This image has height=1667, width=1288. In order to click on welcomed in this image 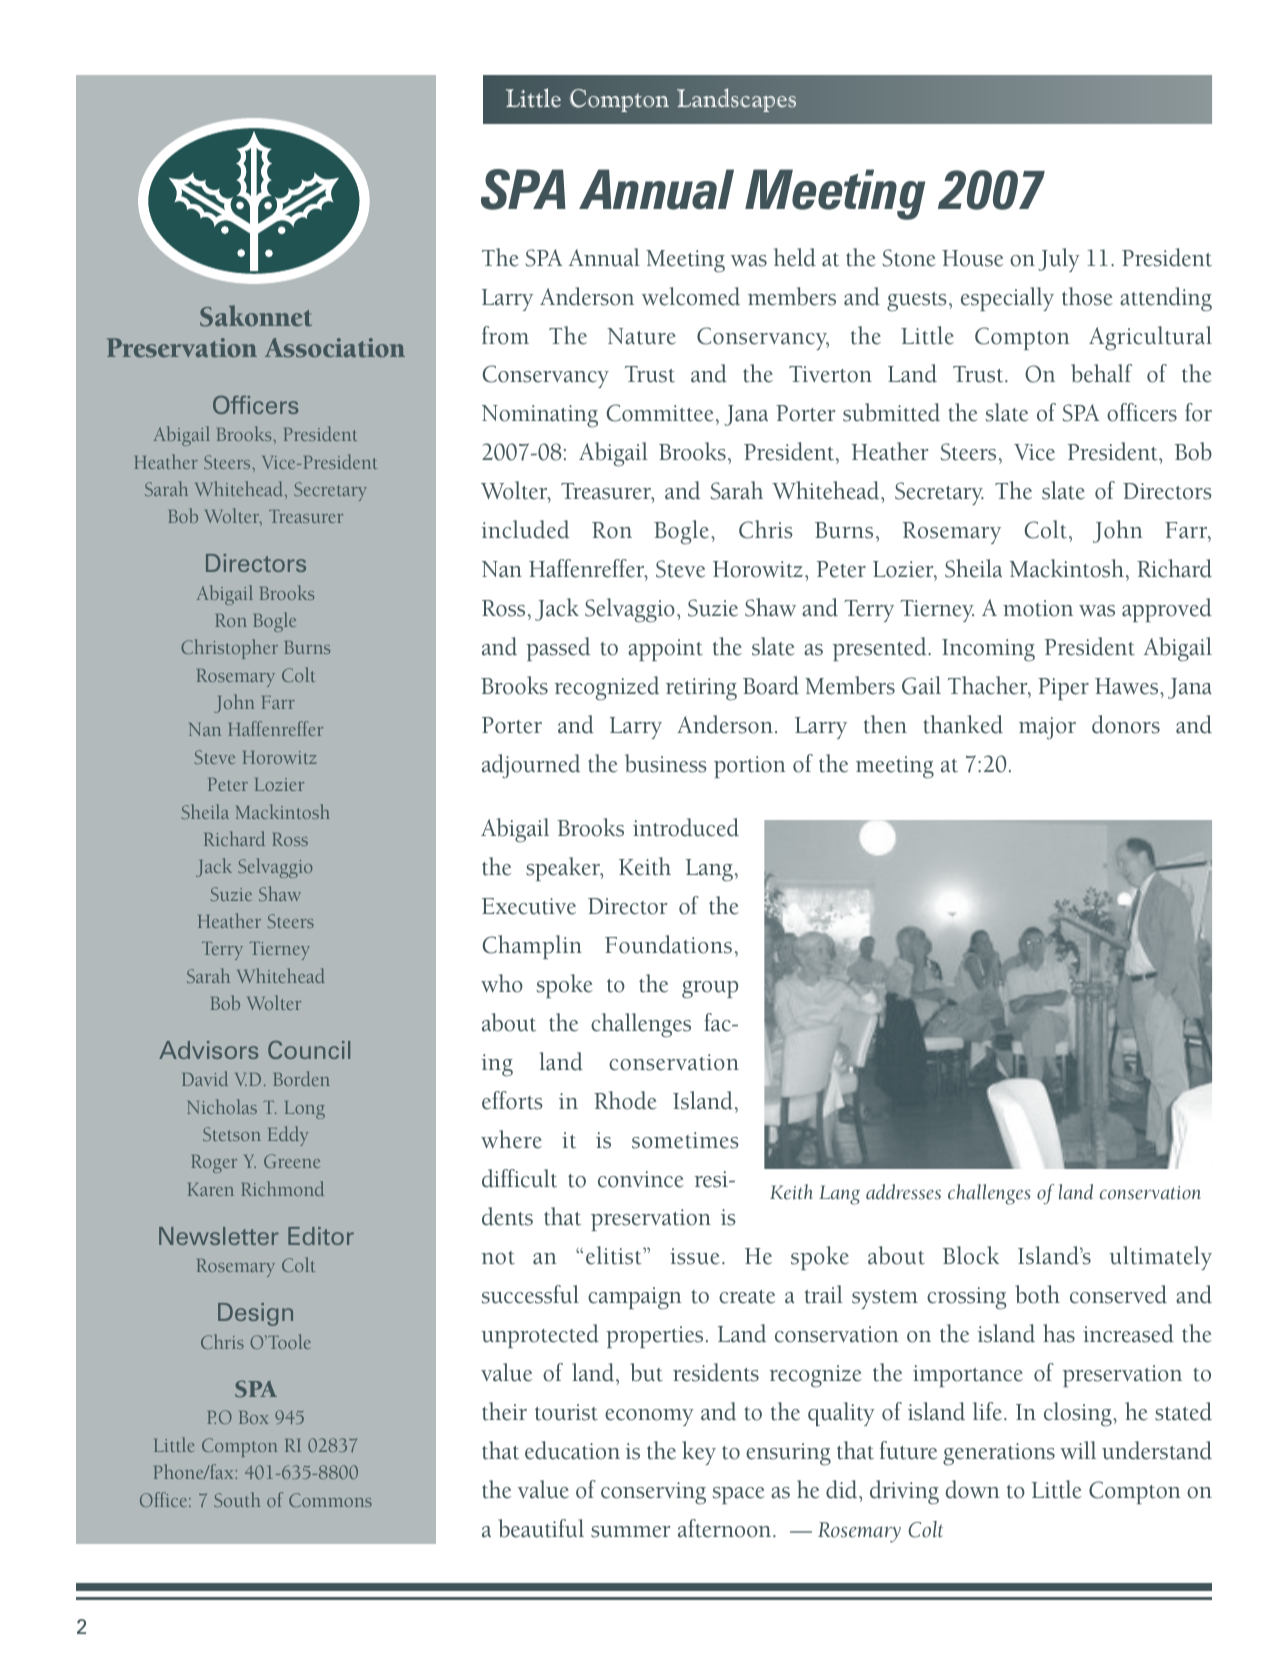, I will do `click(691, 296)`.
